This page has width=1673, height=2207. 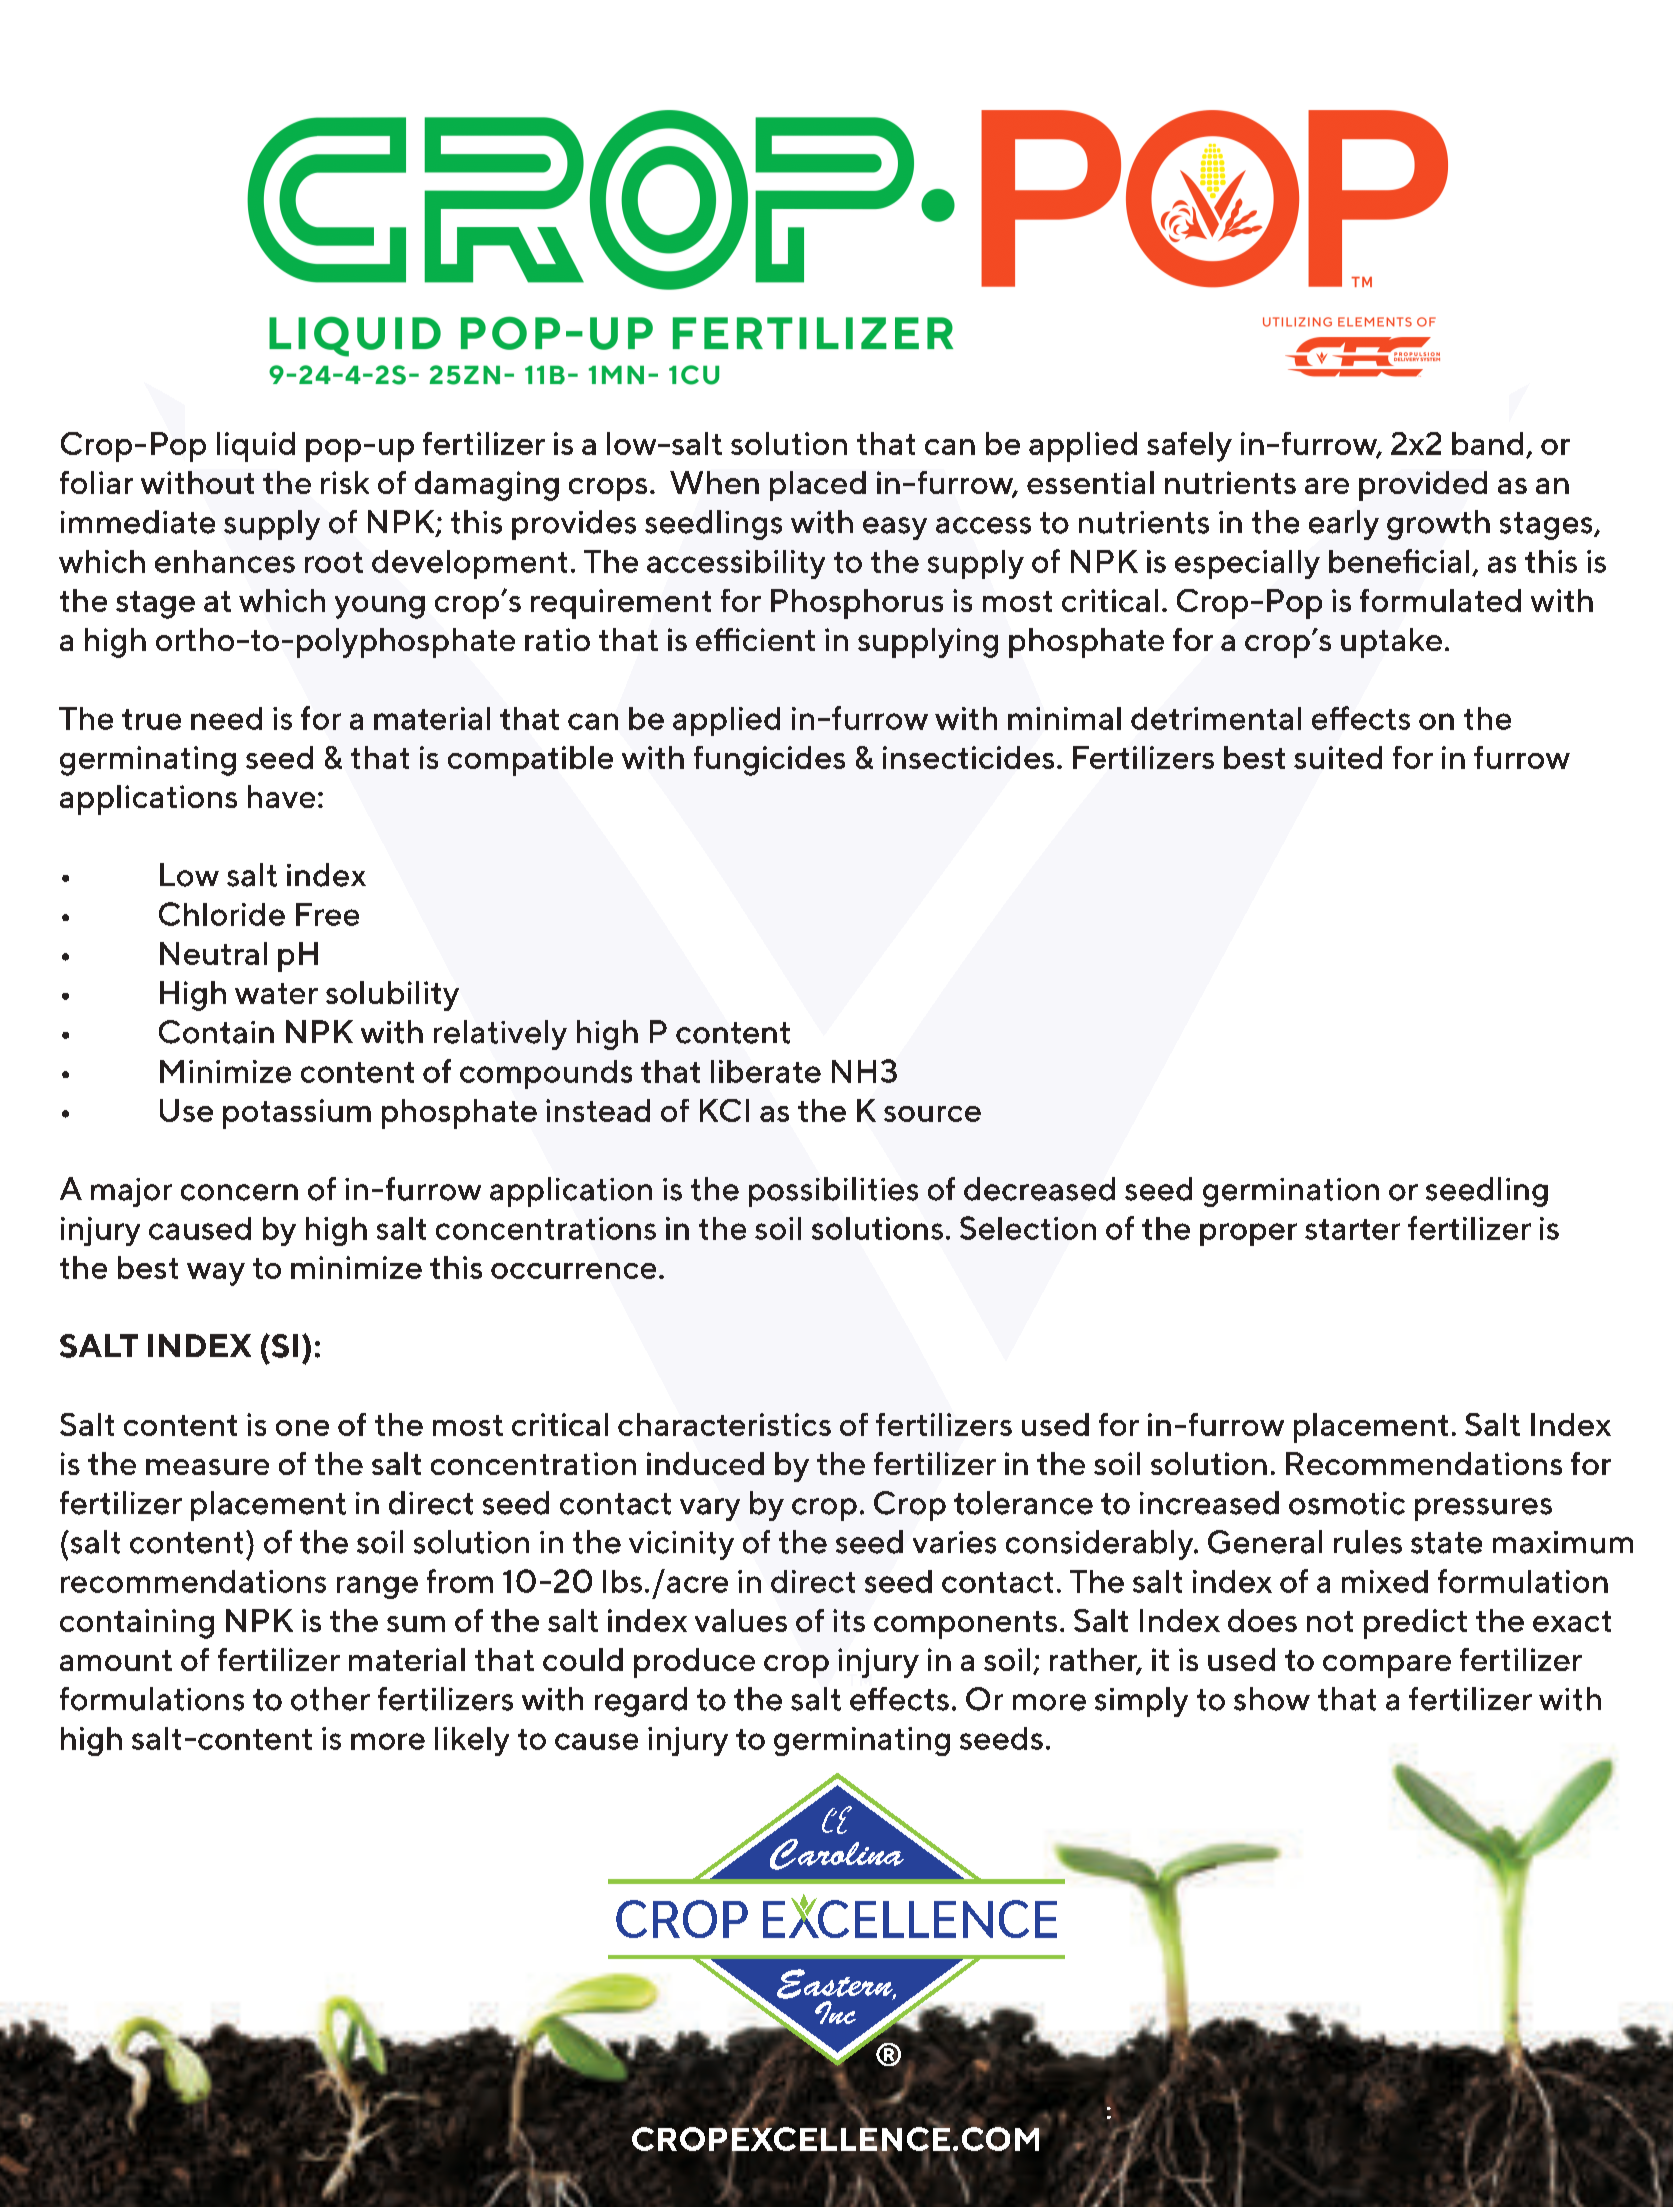 What do you see at coordinates (766, 1071) in the page?
I see `liberate` at bounding box center [766, 1071].
